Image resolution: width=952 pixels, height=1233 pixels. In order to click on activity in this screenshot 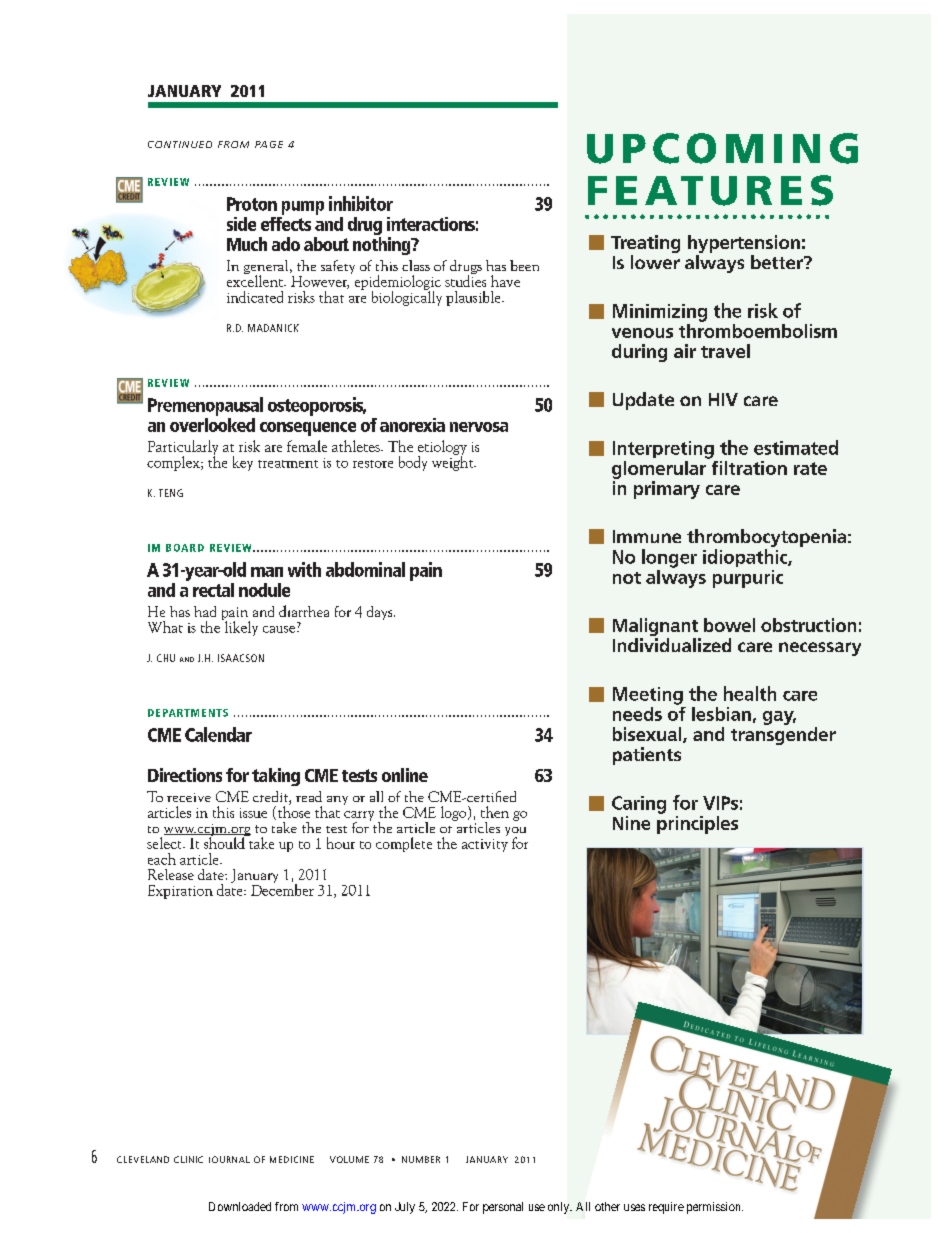, I will do `click(485, 845)`.
